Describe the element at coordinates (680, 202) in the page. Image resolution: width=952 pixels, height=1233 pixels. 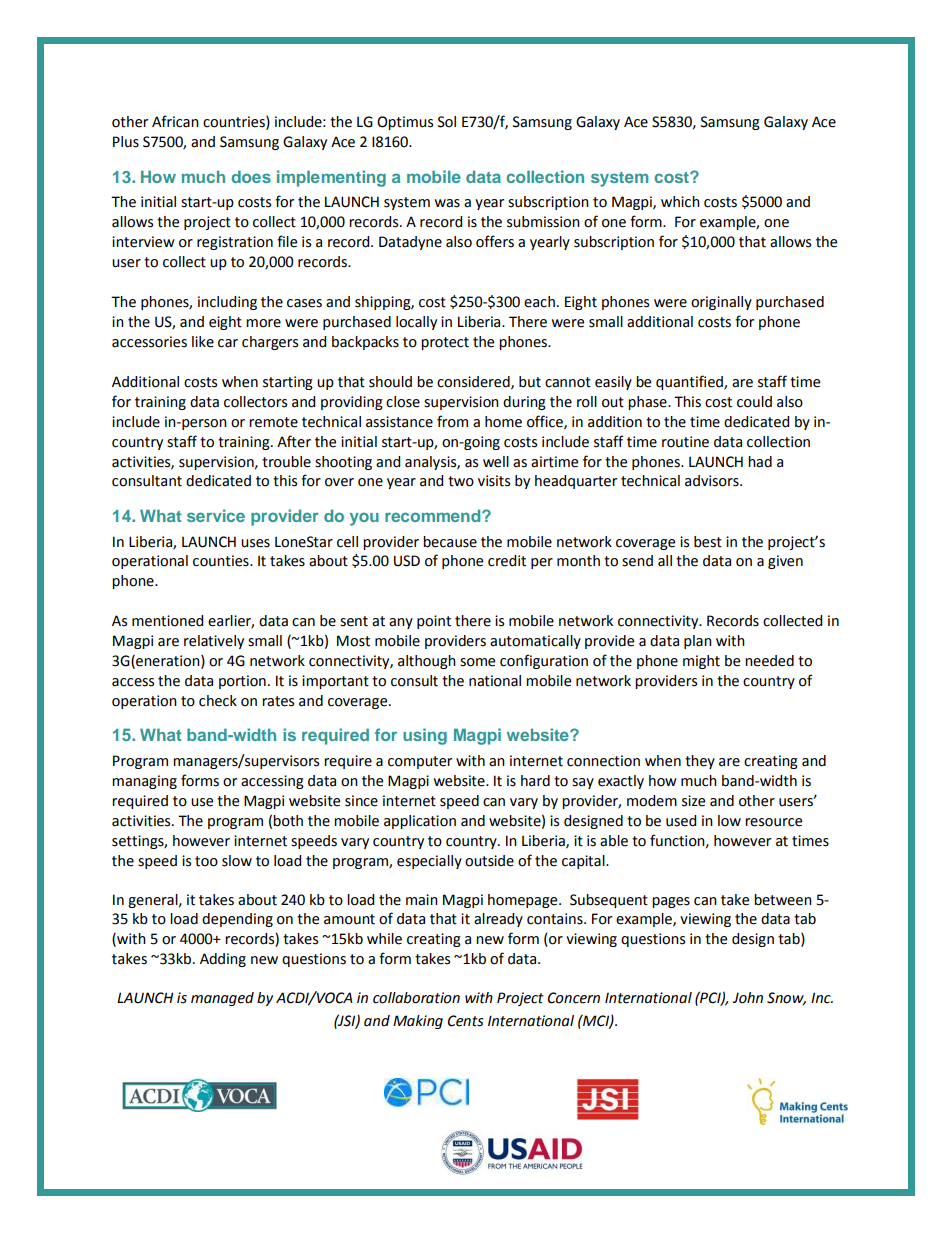
I see `which` at that location.
